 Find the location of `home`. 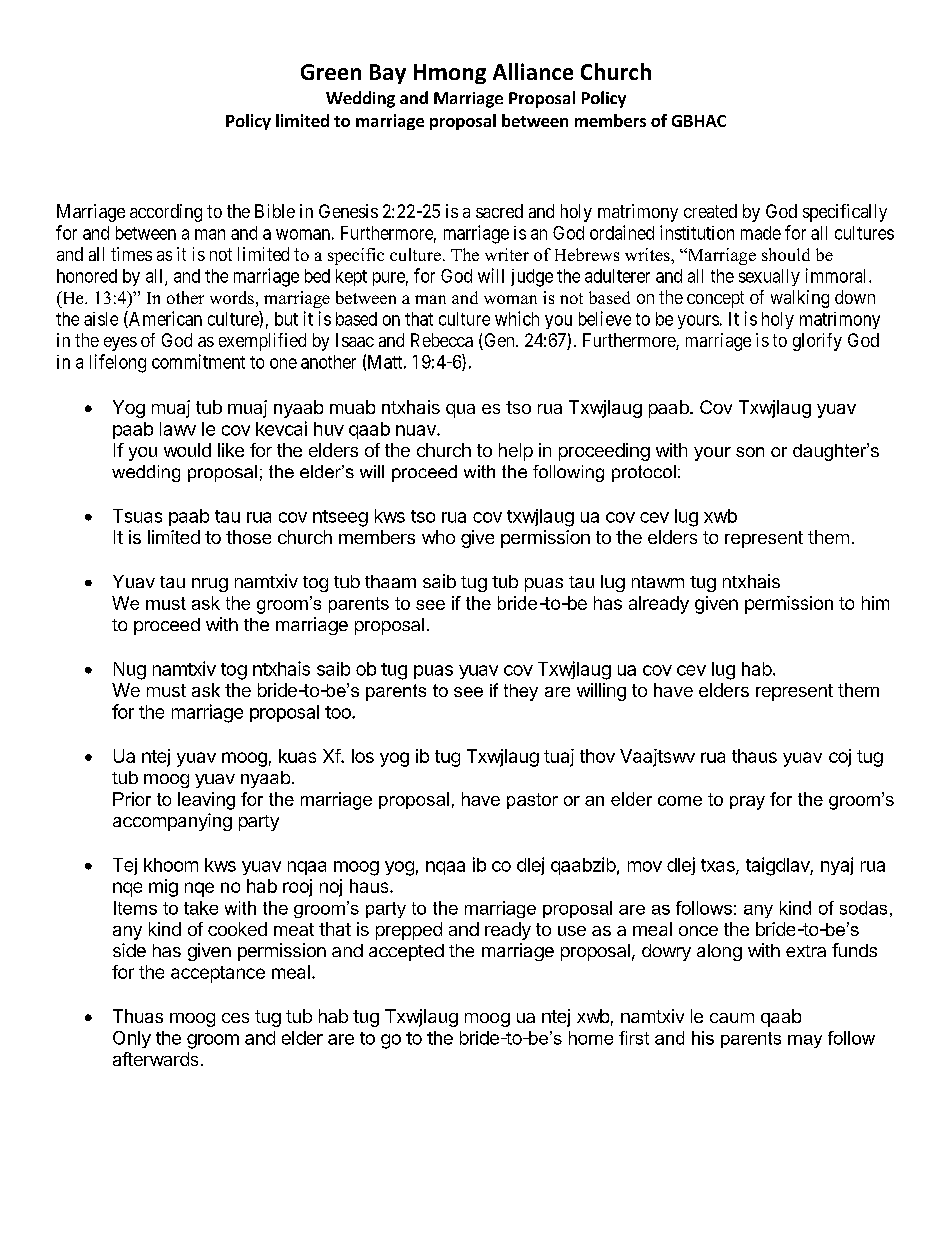

home is located at coordinates (591, 1038).
